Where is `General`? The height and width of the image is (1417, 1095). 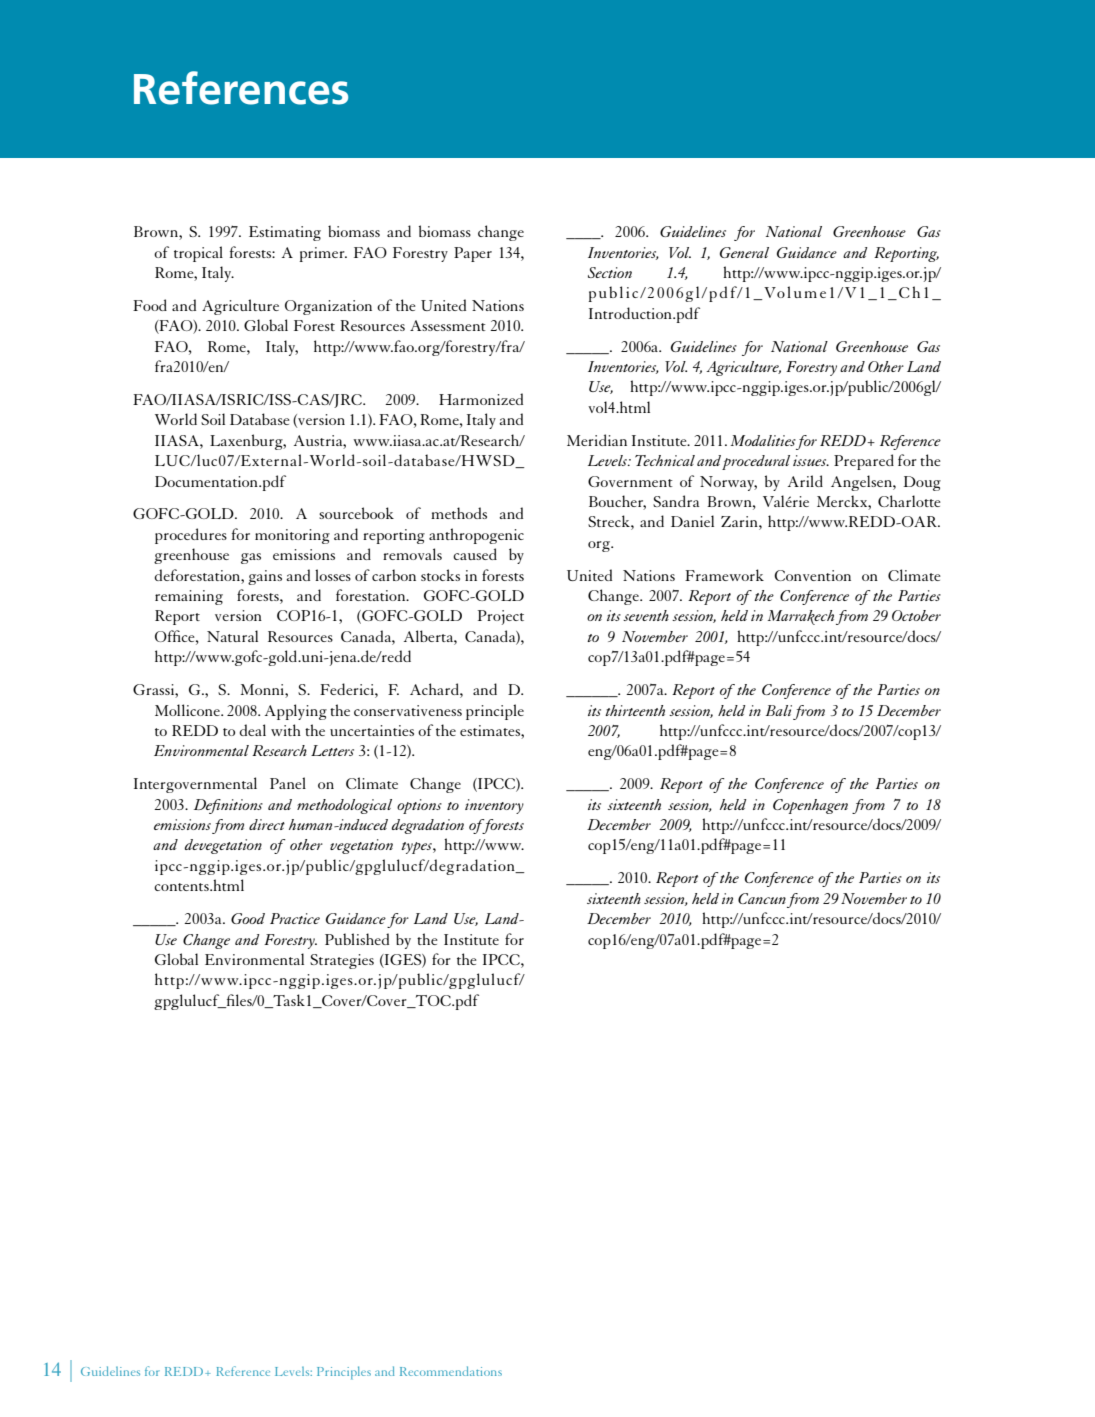 General is located at coordinates (744, 252).
